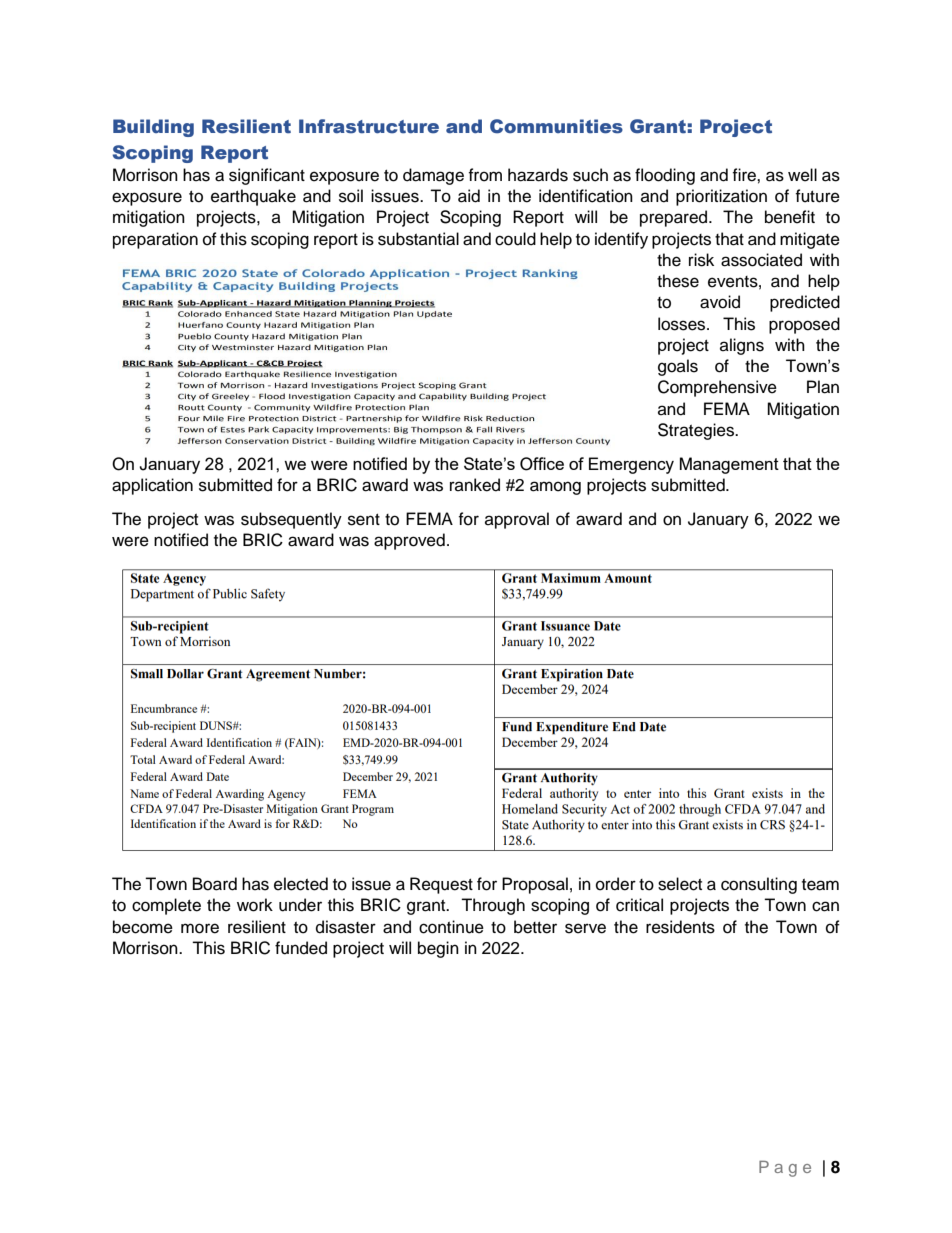 The width and height of the image is (952, 1233). What do you see at coordinates (517, 520) in the image?
I see `approval` at bounding box center [517, 520].
